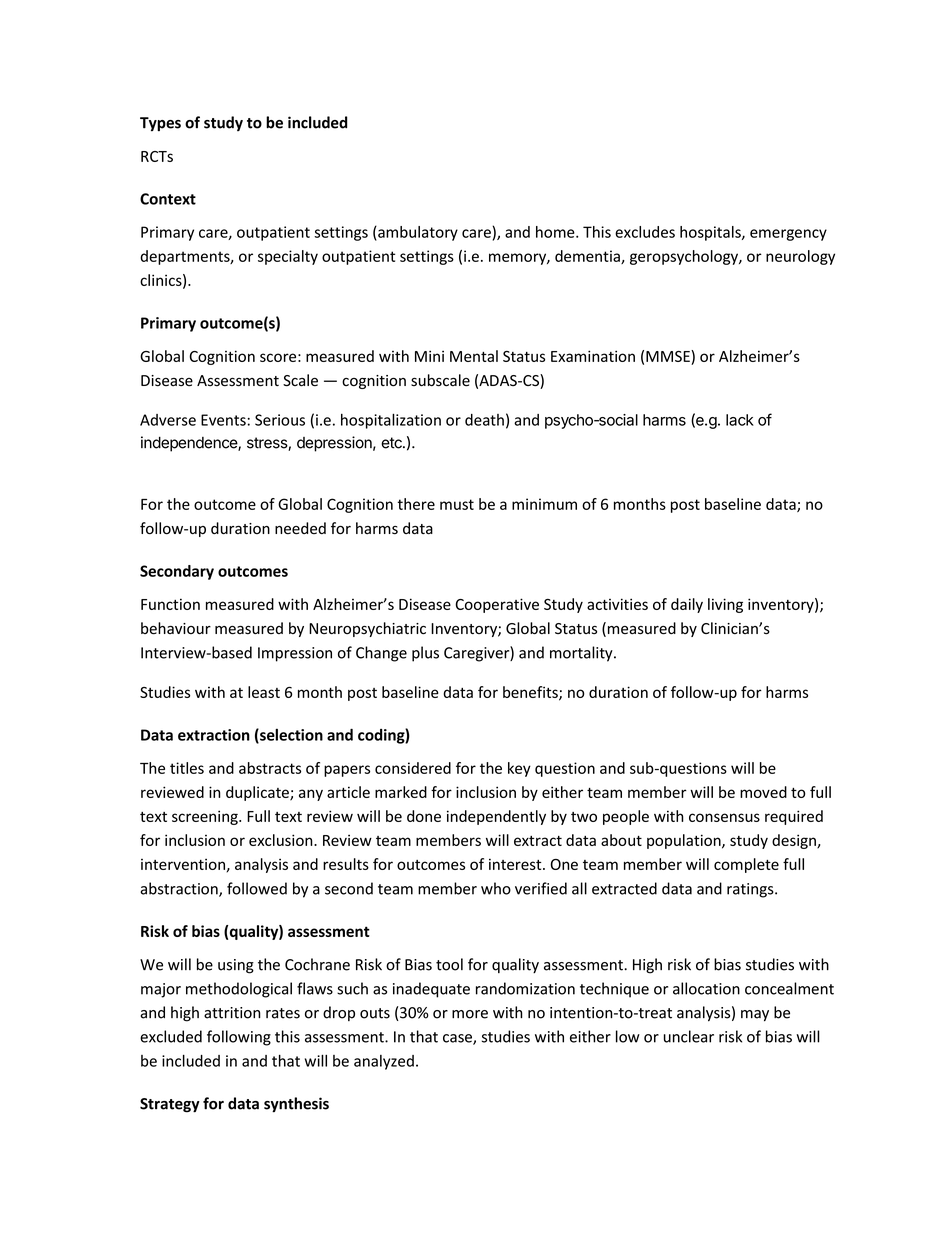 The height and width of the page is (1233, 952). Describe the element at coordinates (788, 235) in the page. I see `emergency` at that location.
